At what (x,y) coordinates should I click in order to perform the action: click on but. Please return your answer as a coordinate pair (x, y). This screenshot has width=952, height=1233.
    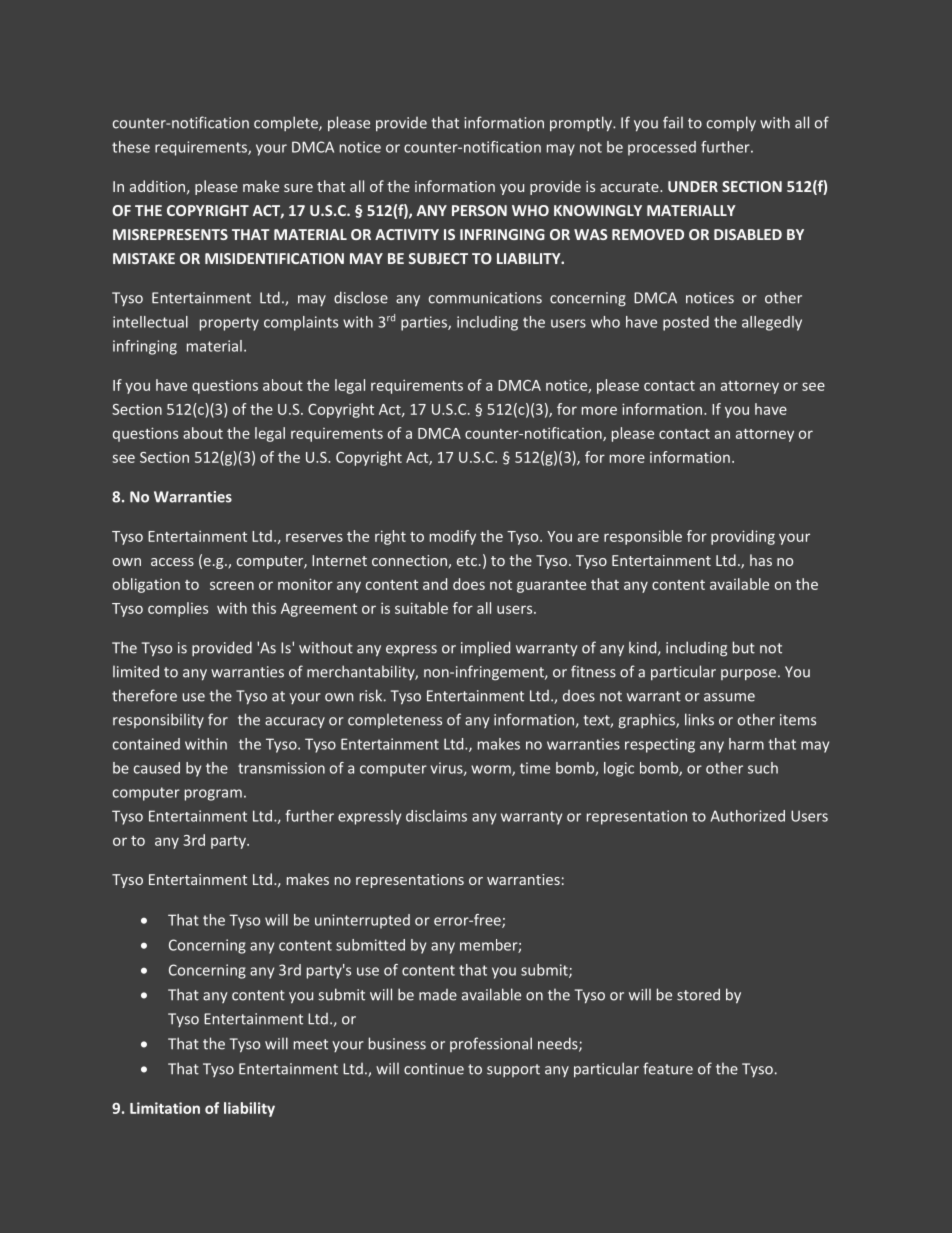
    Looking at the image, I should click on (744, 647).
